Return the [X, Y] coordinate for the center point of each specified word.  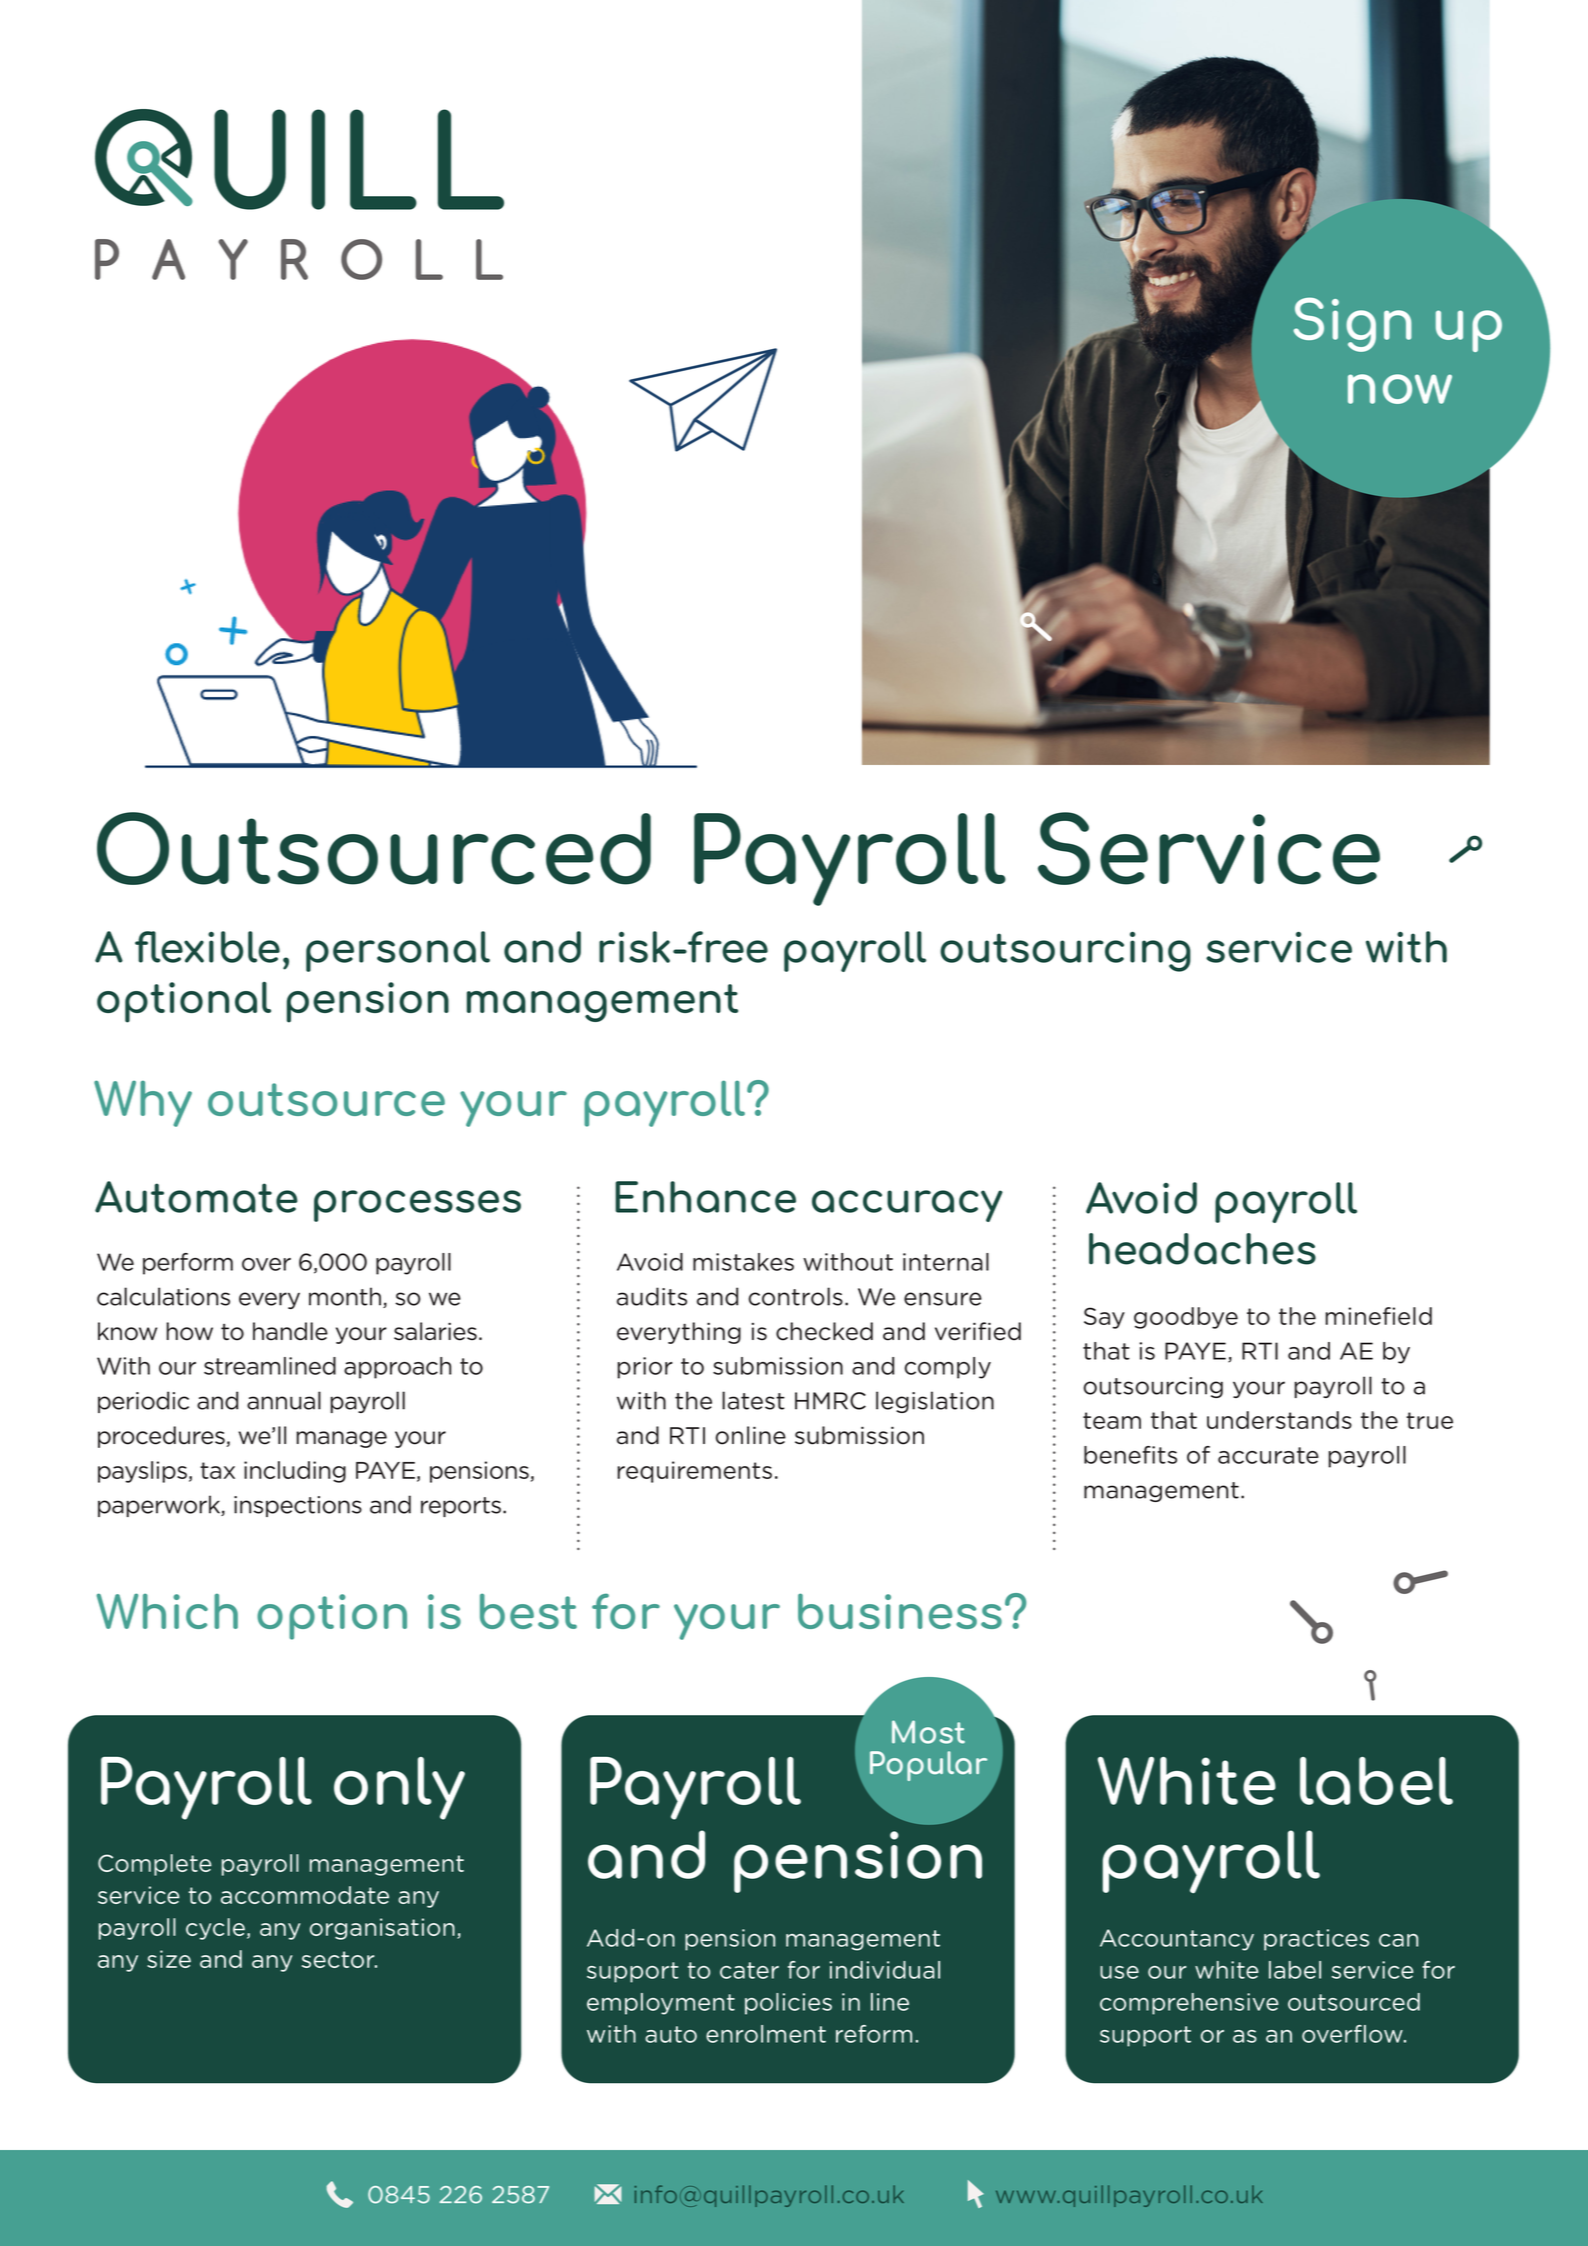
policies [788, 2004]
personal [398, 951]
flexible [207, 947]
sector [339, 1959]
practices [1316, 1940]
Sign [1352, 324]
